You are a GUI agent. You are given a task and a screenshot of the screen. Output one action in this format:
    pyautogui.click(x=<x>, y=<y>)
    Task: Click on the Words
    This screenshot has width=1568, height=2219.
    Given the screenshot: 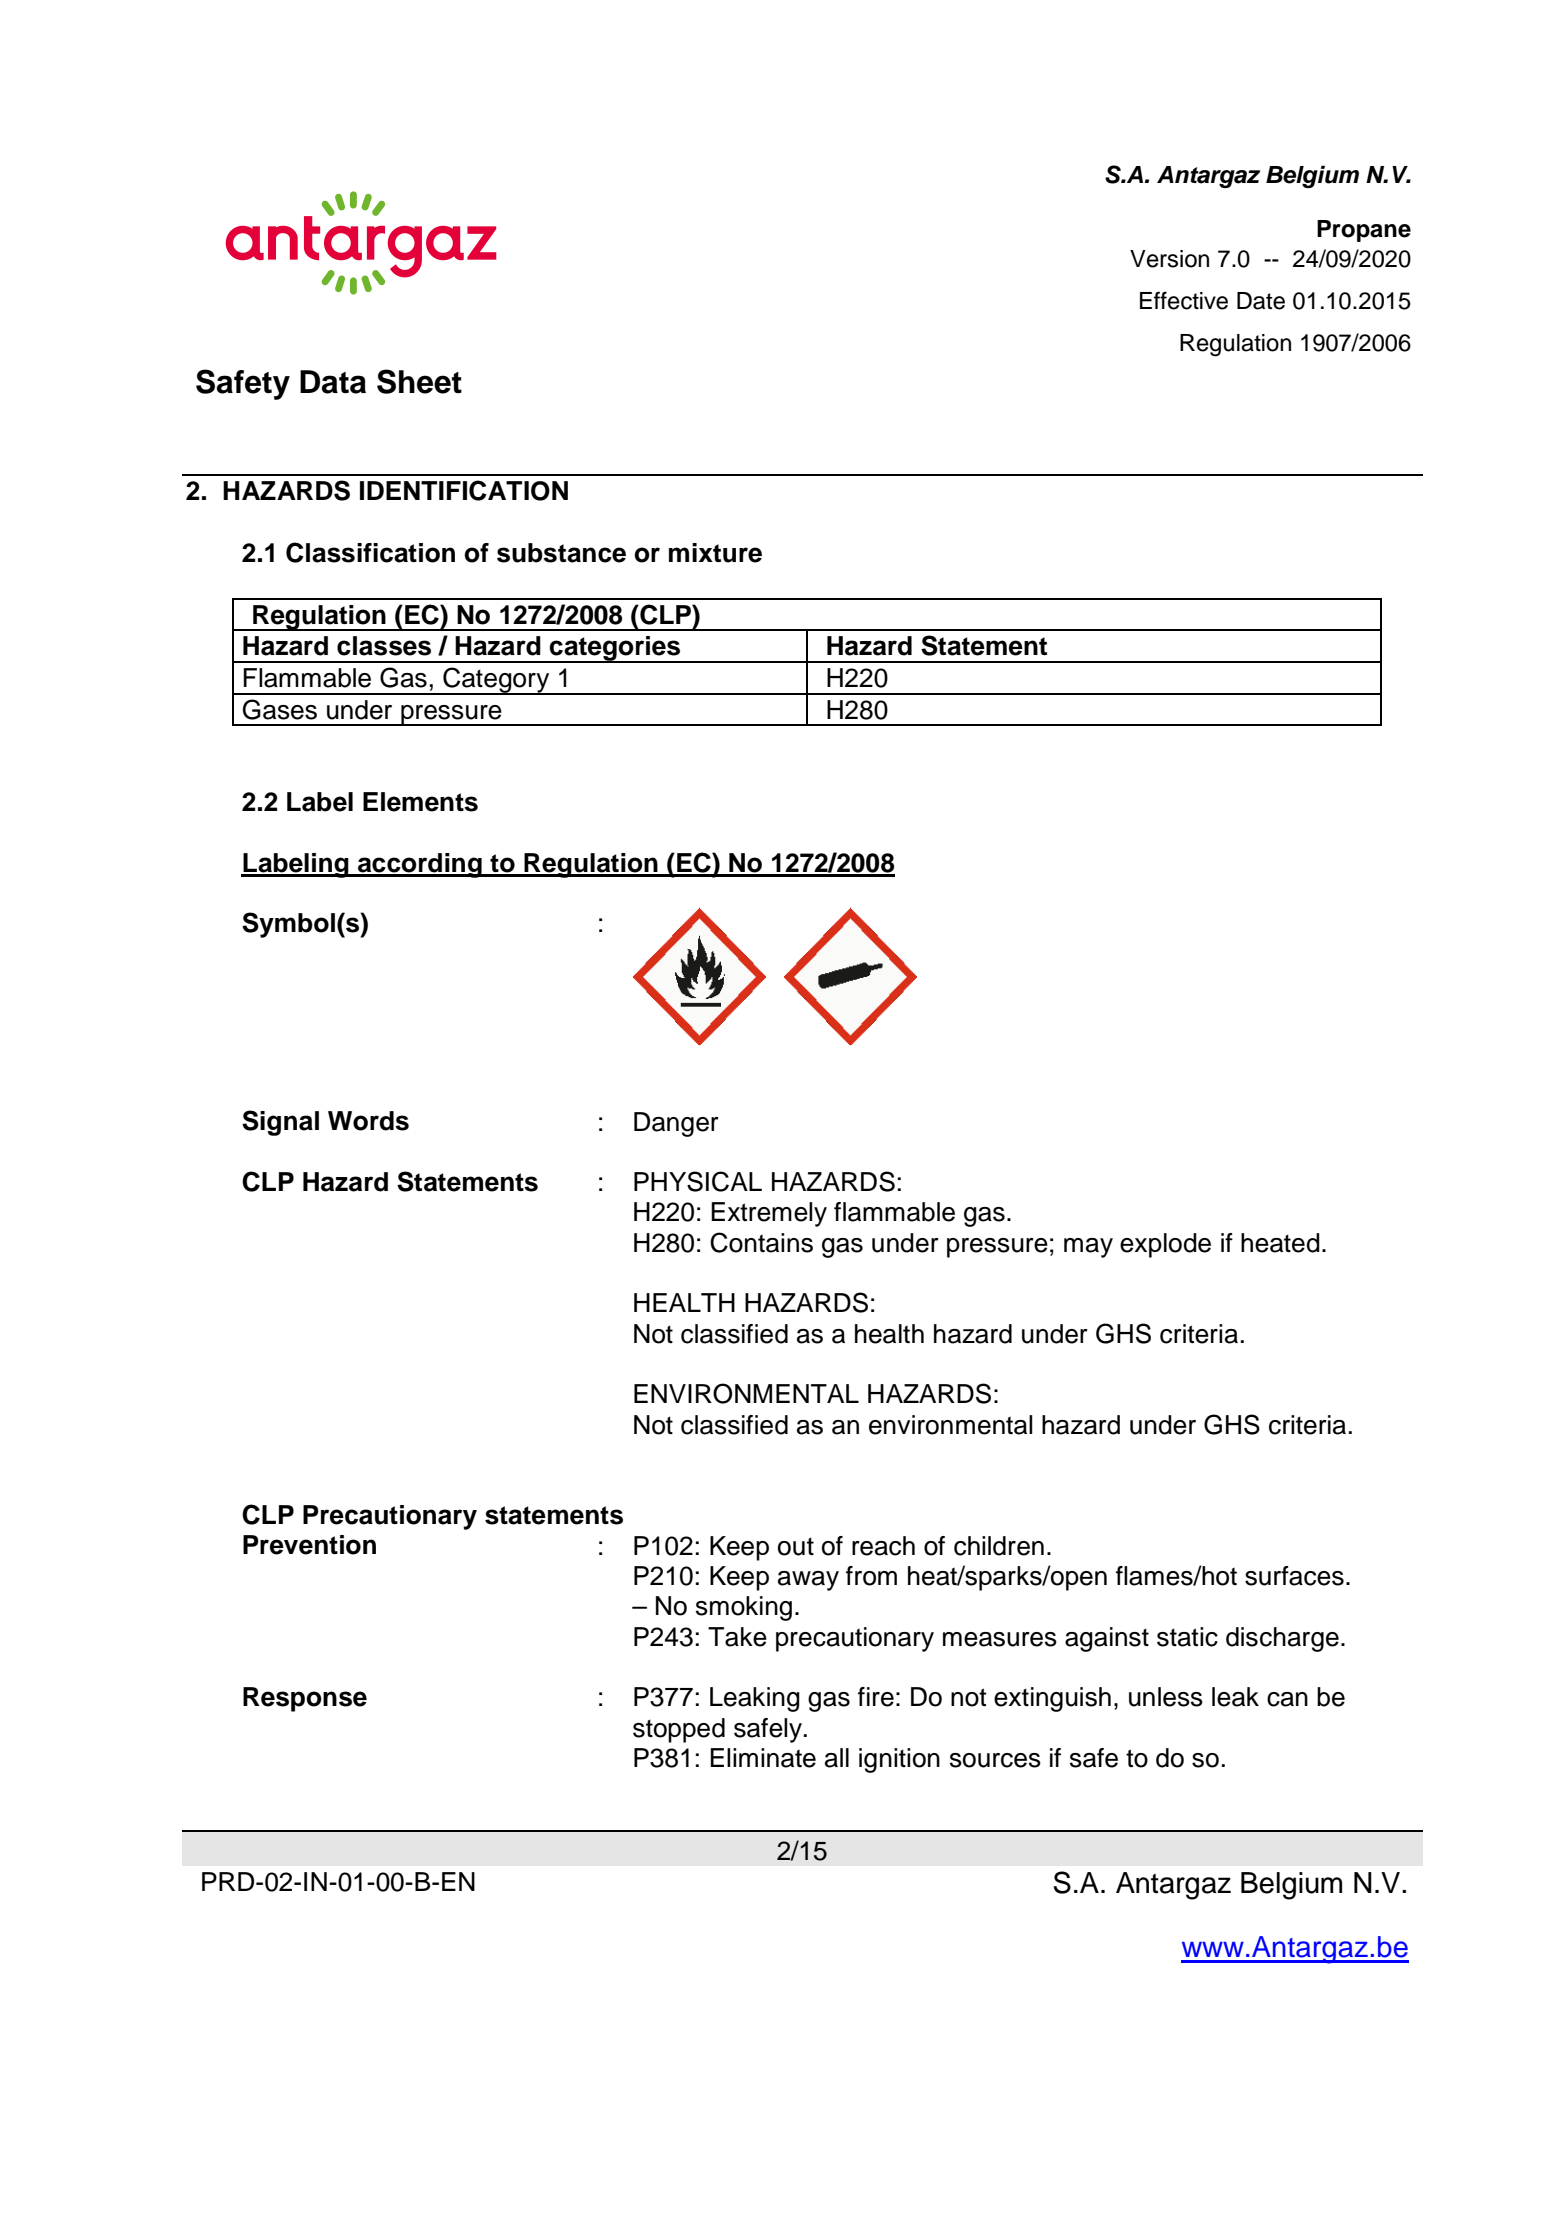 What is the action you would take?
    pyautogui.click(x=368, y=1121)
